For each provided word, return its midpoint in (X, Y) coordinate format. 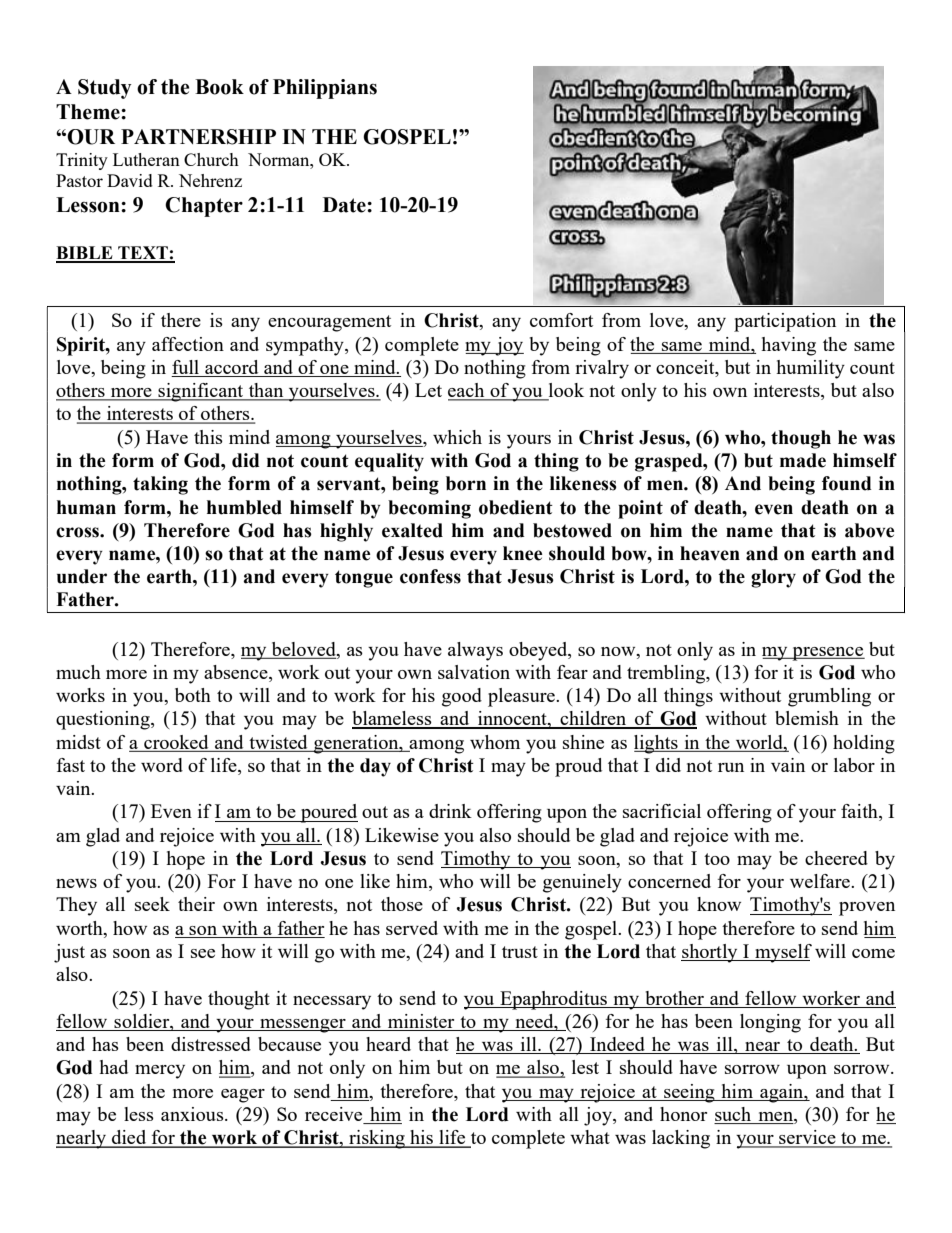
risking (377, 1139)
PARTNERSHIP (198, 137)
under (82, 576)
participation (785, 322)
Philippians (325, 89)
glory (773, 578)
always (475, 651)
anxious (193, 1114)
